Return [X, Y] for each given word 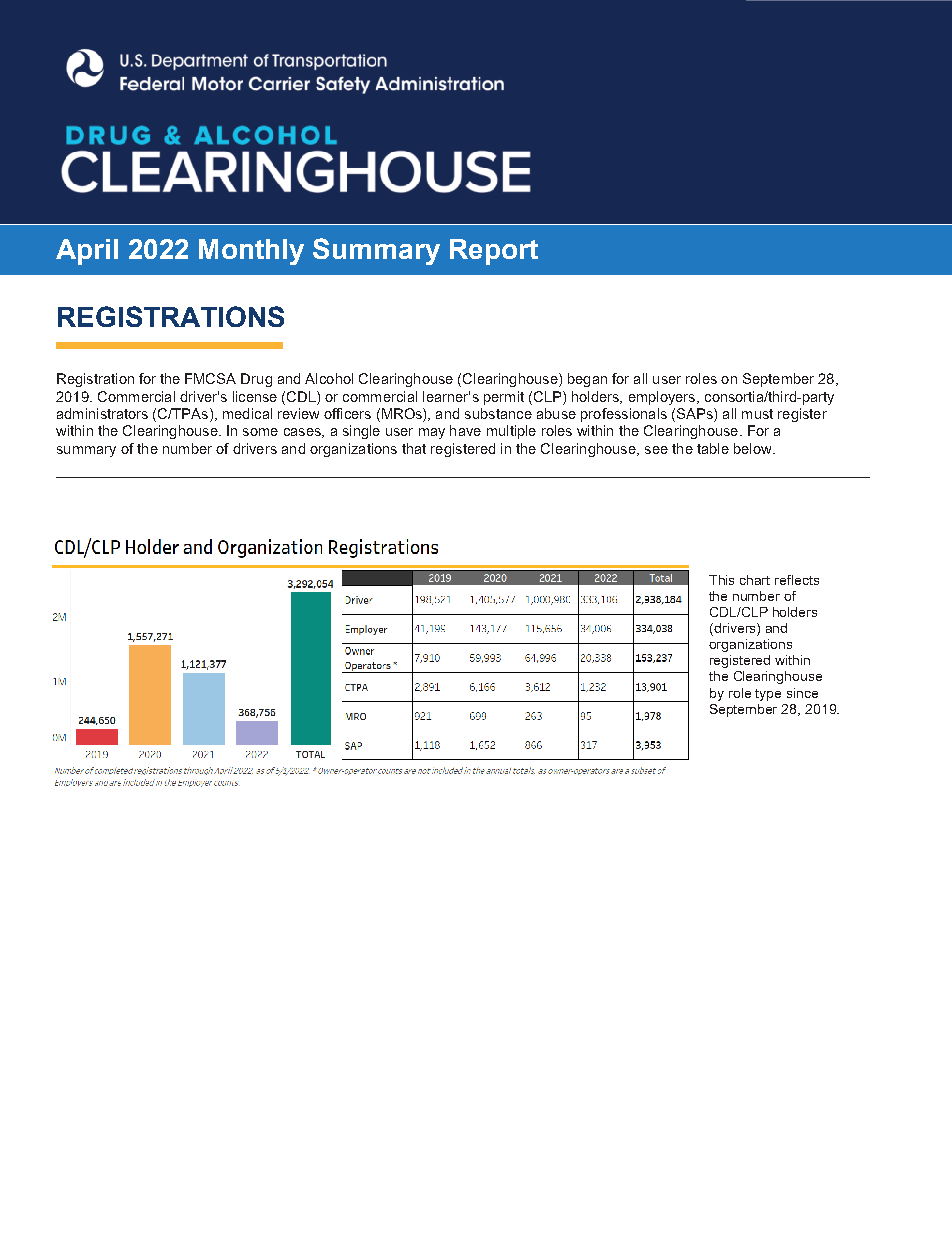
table [713, 448]
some [260, 432]
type [768, 695]
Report [494, 252]
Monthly [251, 252]
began [587, 380]
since [802, 693]
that [414, 448]
